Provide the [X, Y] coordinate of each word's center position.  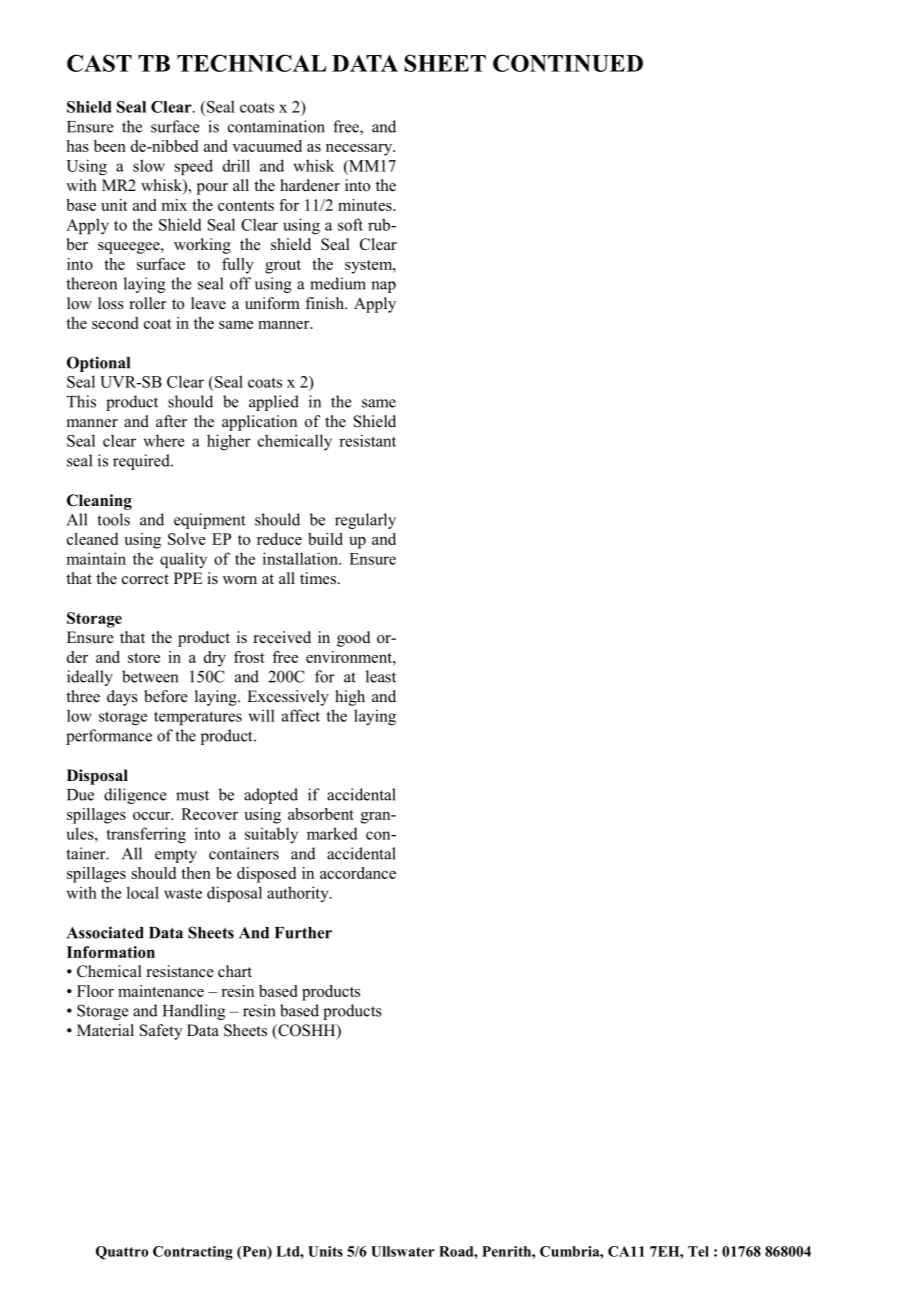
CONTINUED [568, 63]
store [144, 658]
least [381, 676]
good [354, 639]
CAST [99, 63]
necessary [360, 150]
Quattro [122, 1253]
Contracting [193, 1253]
